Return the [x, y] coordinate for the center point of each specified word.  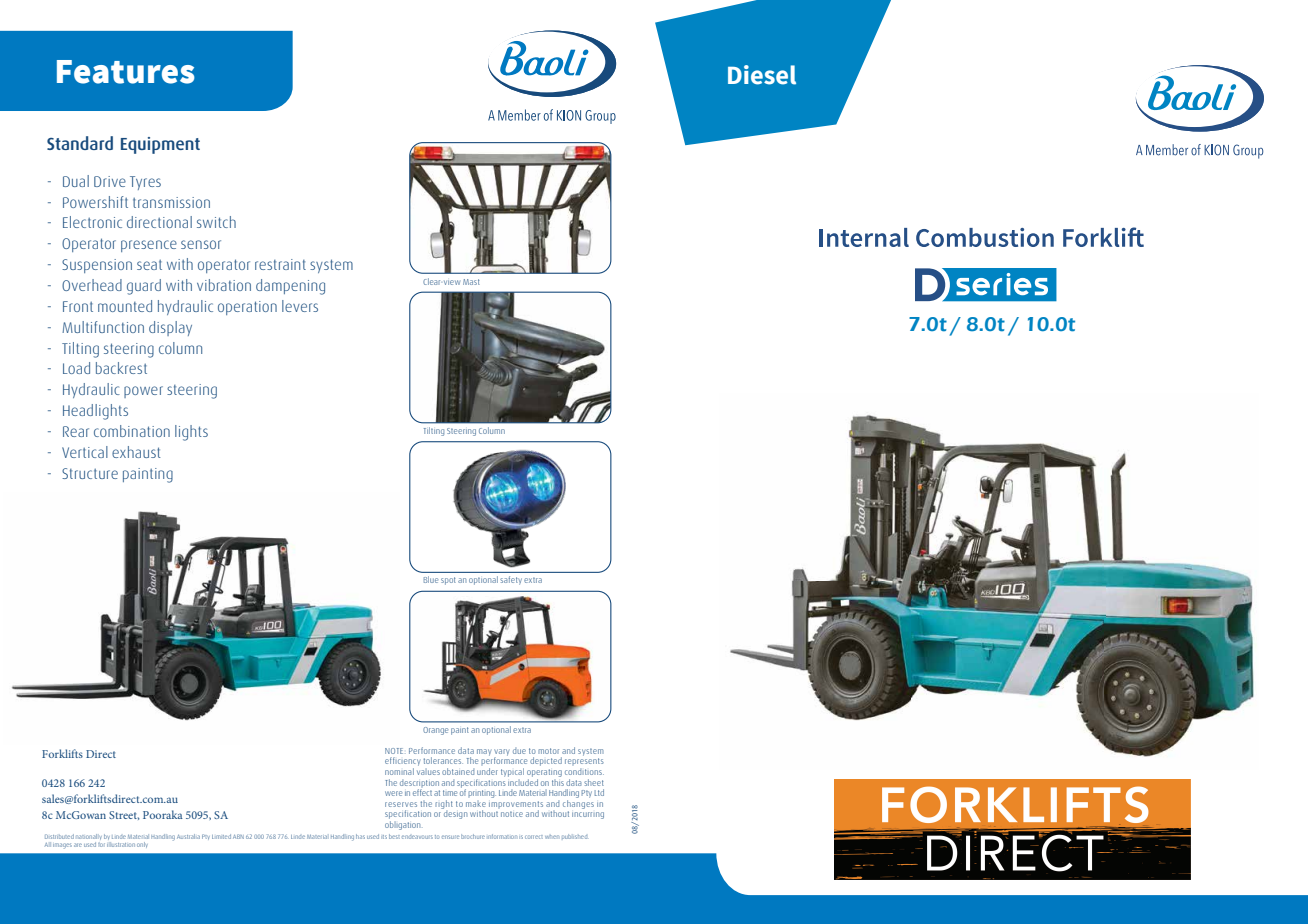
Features [126, 72]
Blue [431, 579]
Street [124, 815]
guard [144, 287]
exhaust [136, 452]
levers [300, 306]
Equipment [160, 145]
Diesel [762, 75]
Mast [471, 282]
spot [448, 581]
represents [584, 761]
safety [511, 580]
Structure [90, 473]
